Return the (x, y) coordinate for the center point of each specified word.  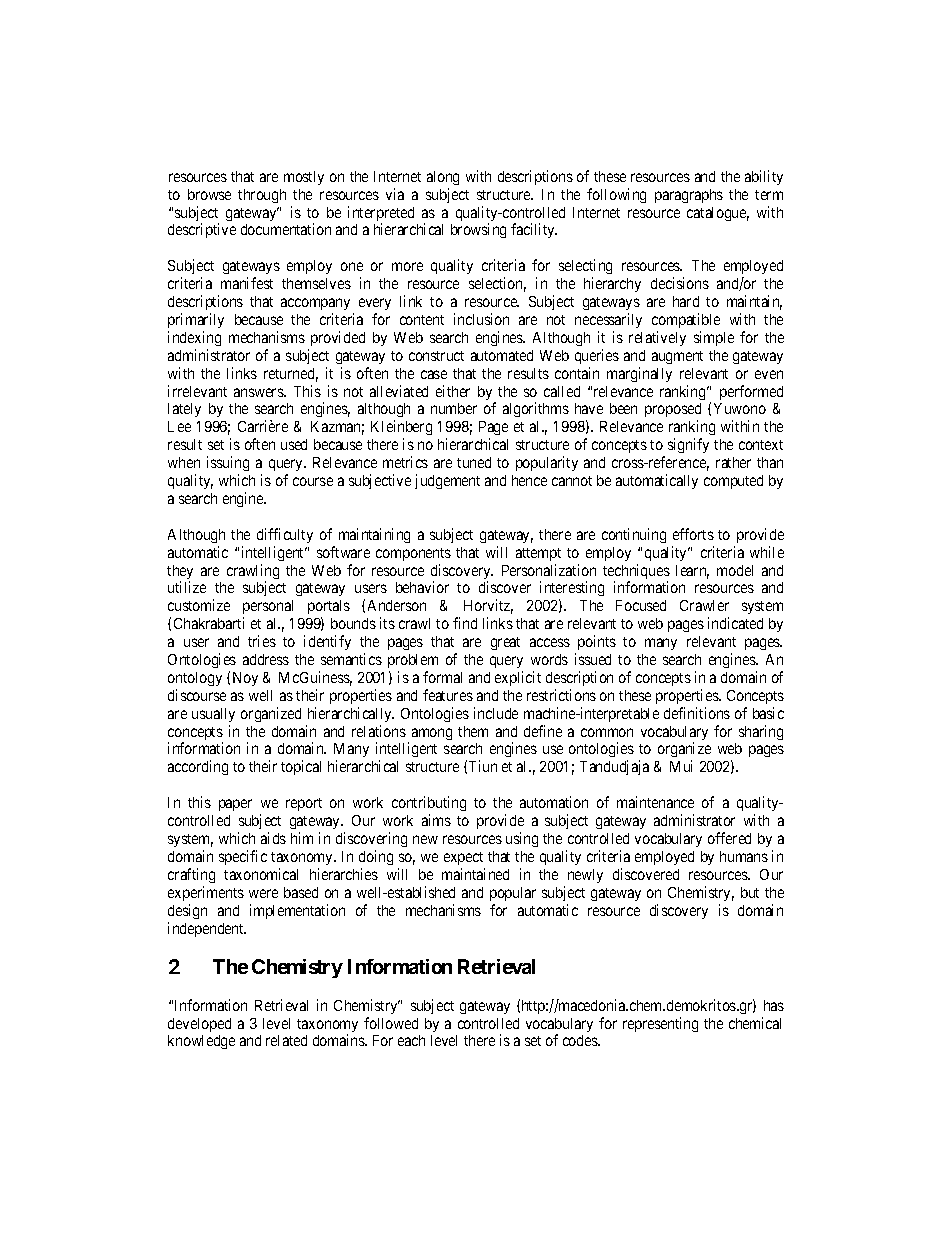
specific (243, 857)
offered (729, 838)
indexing (194, 338)
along (443, 178)
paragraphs (689, 196)
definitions (697, 713)
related (286, 1040)
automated (502, 355)
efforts (693, 534)
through (262, 196)
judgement (447, 481)
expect (463, 858)
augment (677, 357)
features (448, 695)
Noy (245, 679)
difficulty (285, 535)
